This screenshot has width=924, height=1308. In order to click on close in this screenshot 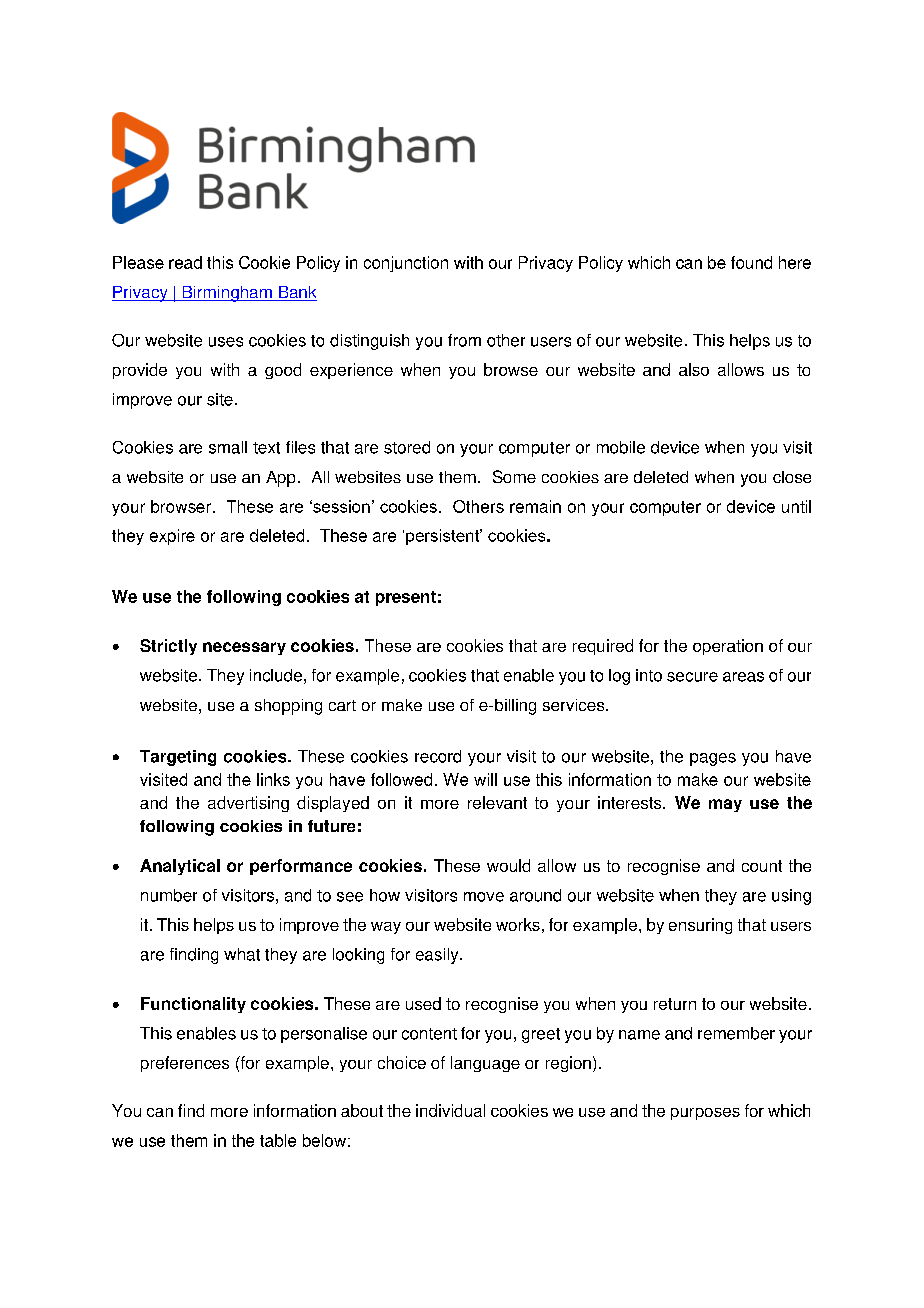, I will do `click(792, 477)`.
